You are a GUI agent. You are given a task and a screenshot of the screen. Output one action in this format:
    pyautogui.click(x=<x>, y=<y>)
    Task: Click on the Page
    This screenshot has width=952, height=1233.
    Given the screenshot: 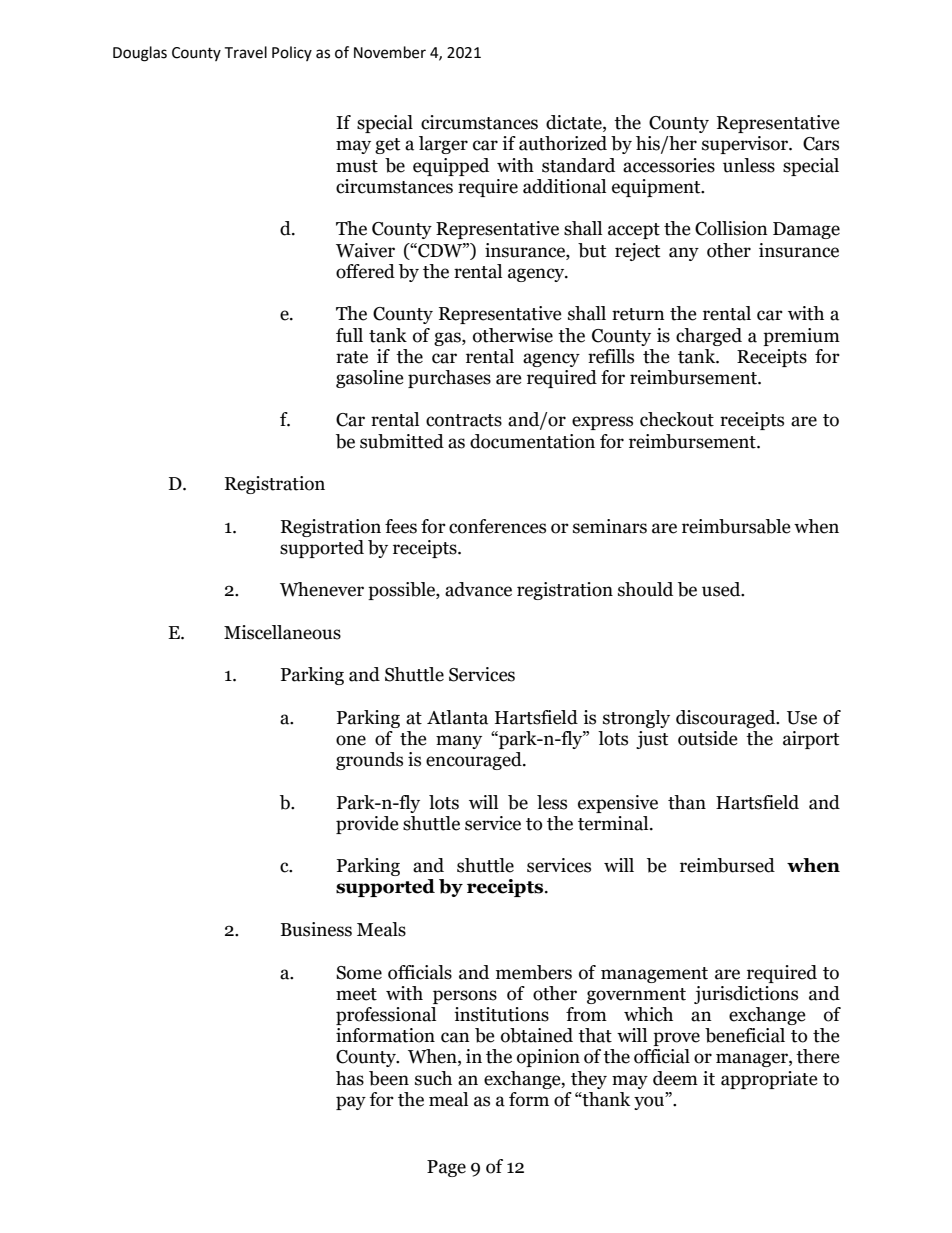 What is the action you would take?
    pyautogui.click(x=446, y=1168)
